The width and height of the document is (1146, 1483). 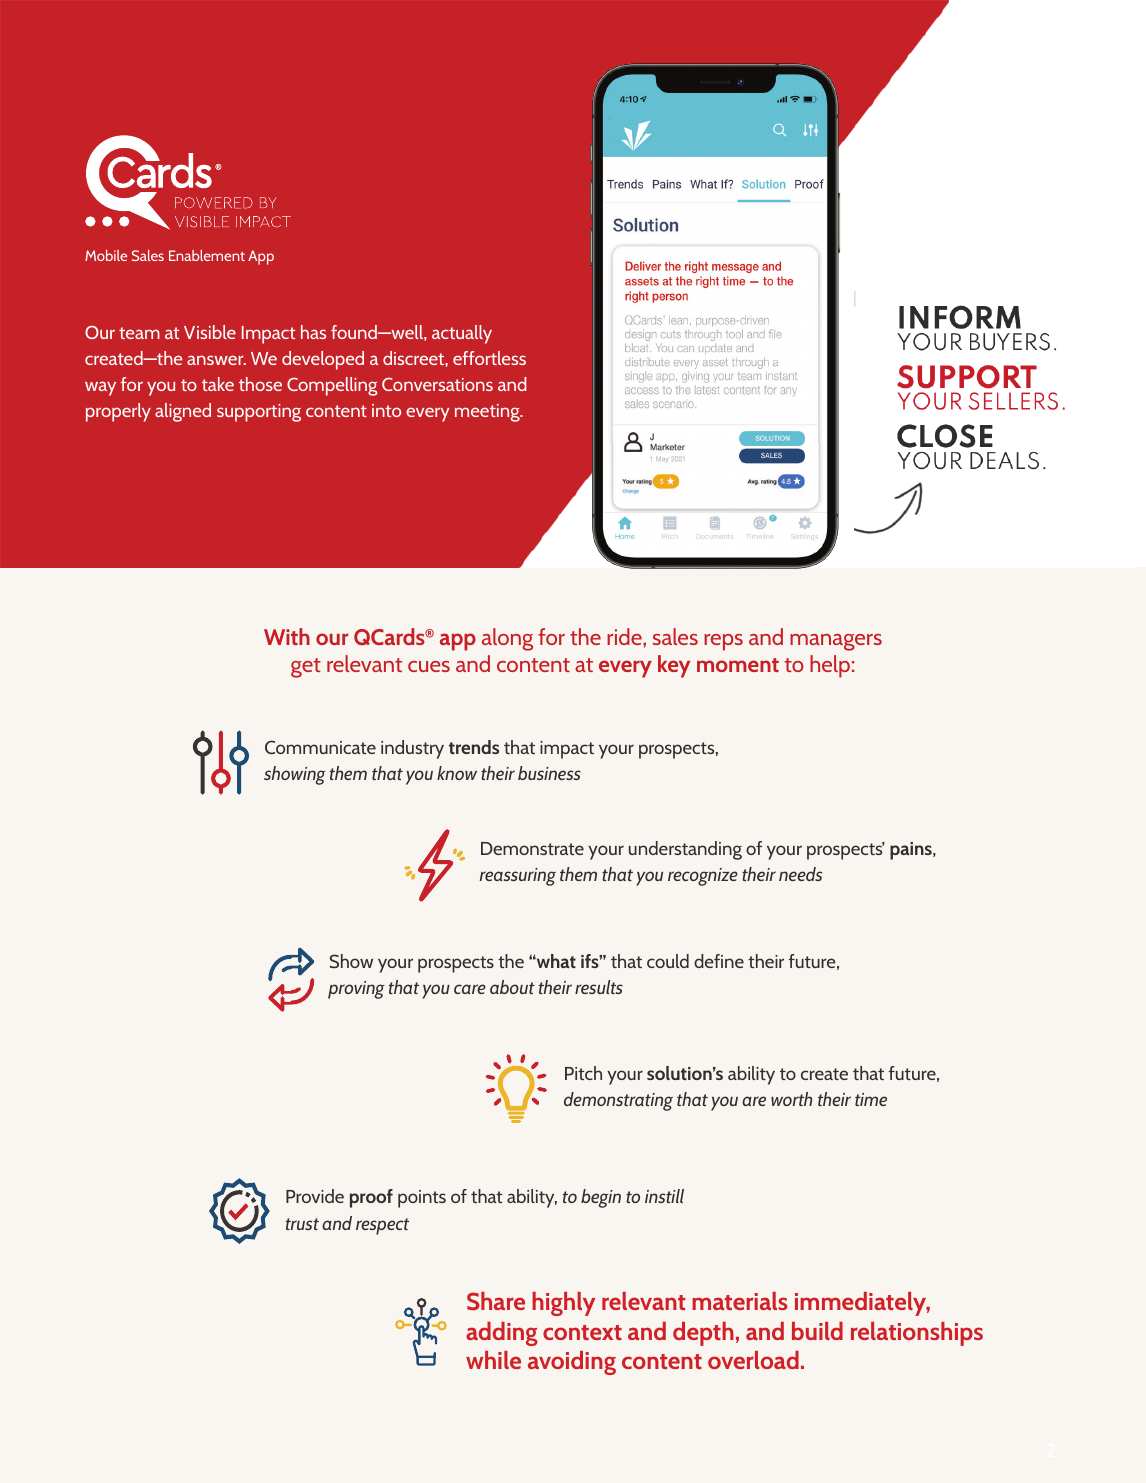 I want to click on Demonstrate, so click(x=532, y=848).
